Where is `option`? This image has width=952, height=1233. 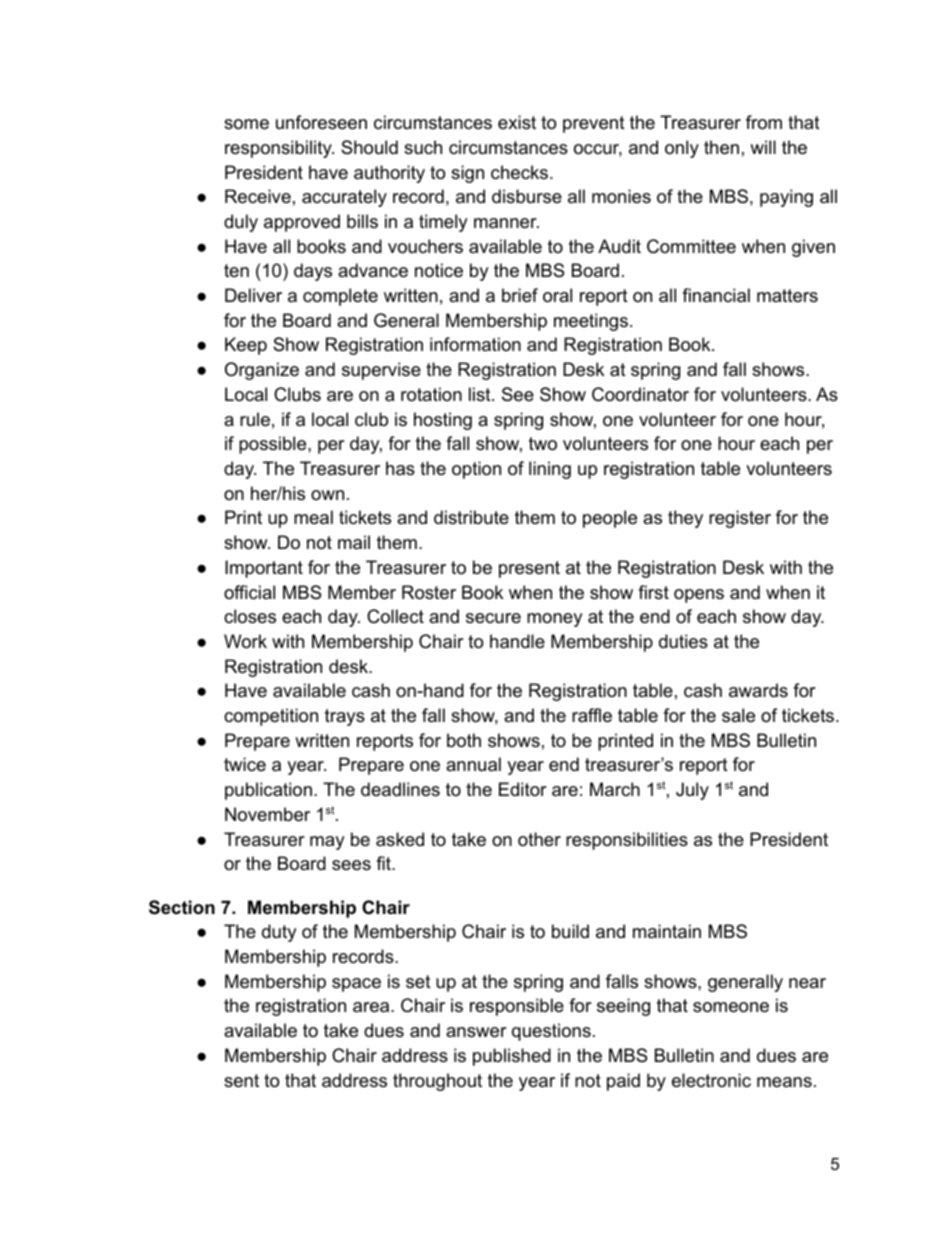 option is located at coordinates (476, 470).
